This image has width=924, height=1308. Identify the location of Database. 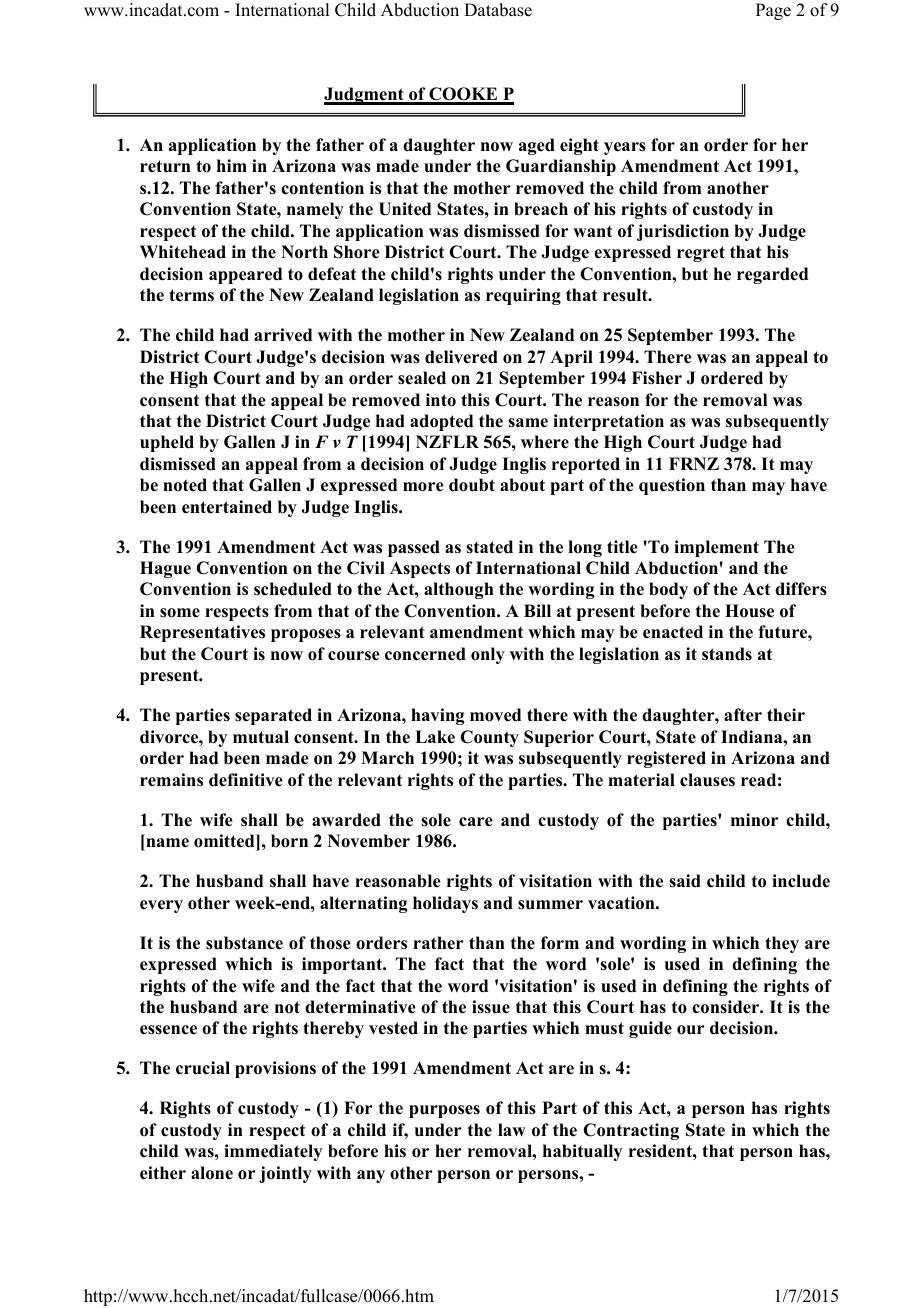
(498, 10).
